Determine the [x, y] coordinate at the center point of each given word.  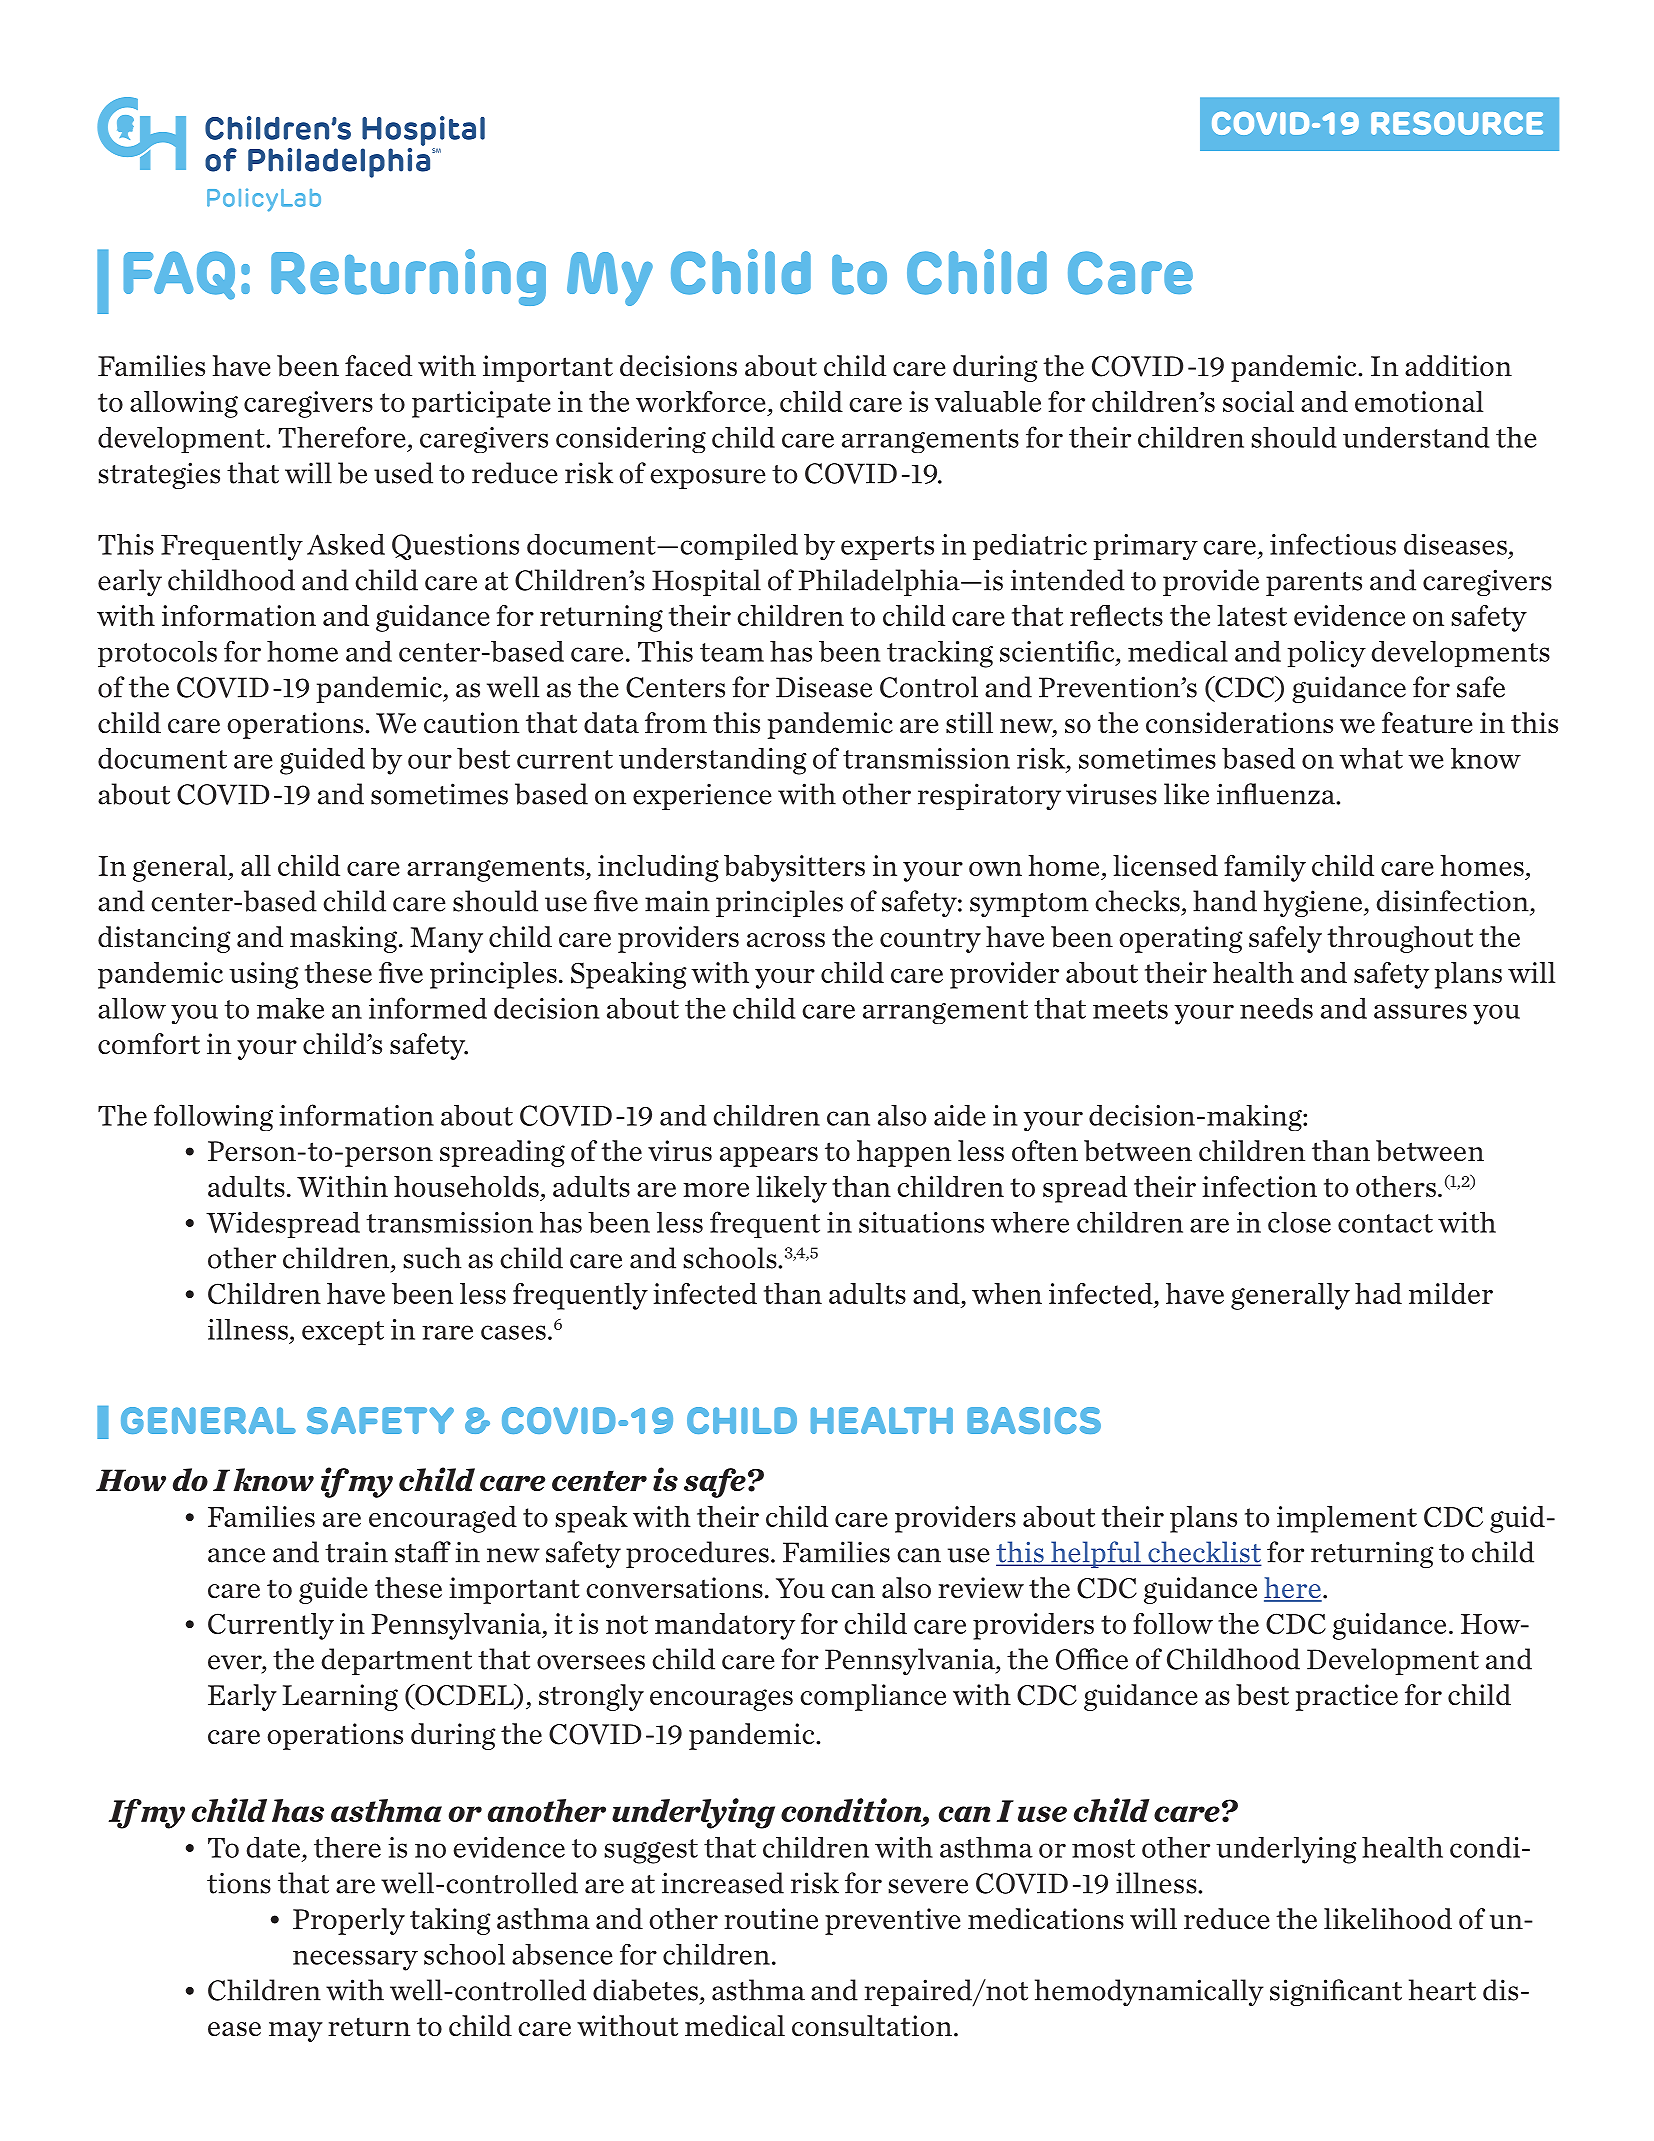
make [290, 1008]
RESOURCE [1457, 123]
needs [1276, 1008]
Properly [349, 1921]
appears [769, 1157]
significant [1336, 1992]
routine [771, 1918]
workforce [701, 401]
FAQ [179, 275]
